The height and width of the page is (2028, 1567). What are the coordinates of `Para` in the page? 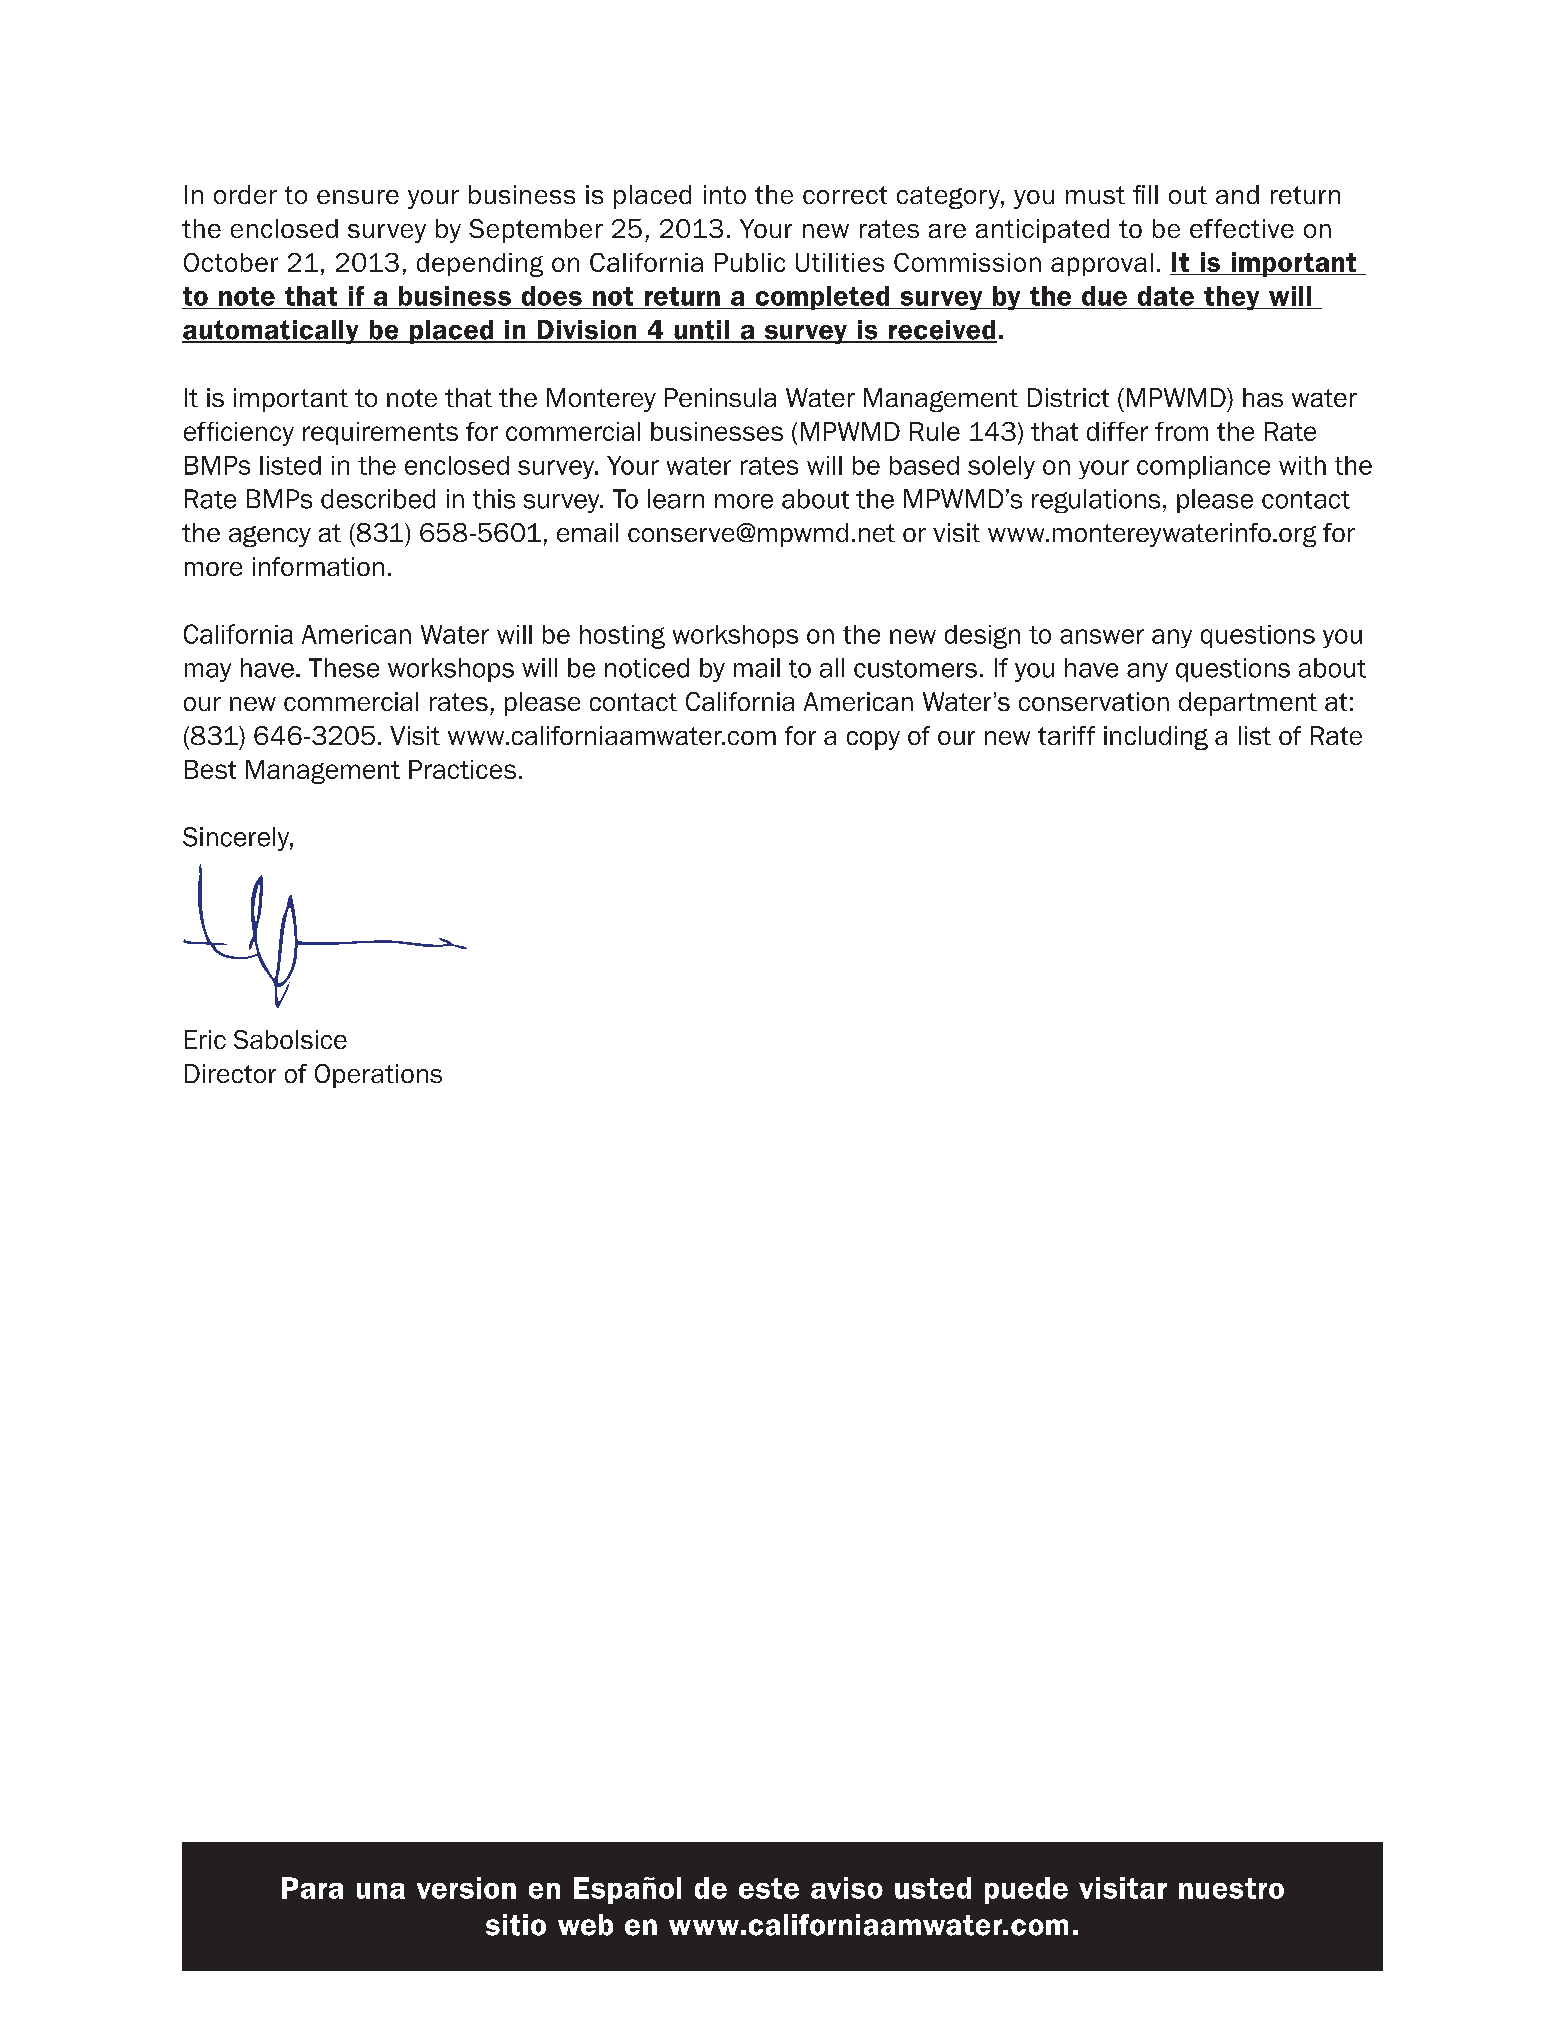 It's located at (312, 1888).
